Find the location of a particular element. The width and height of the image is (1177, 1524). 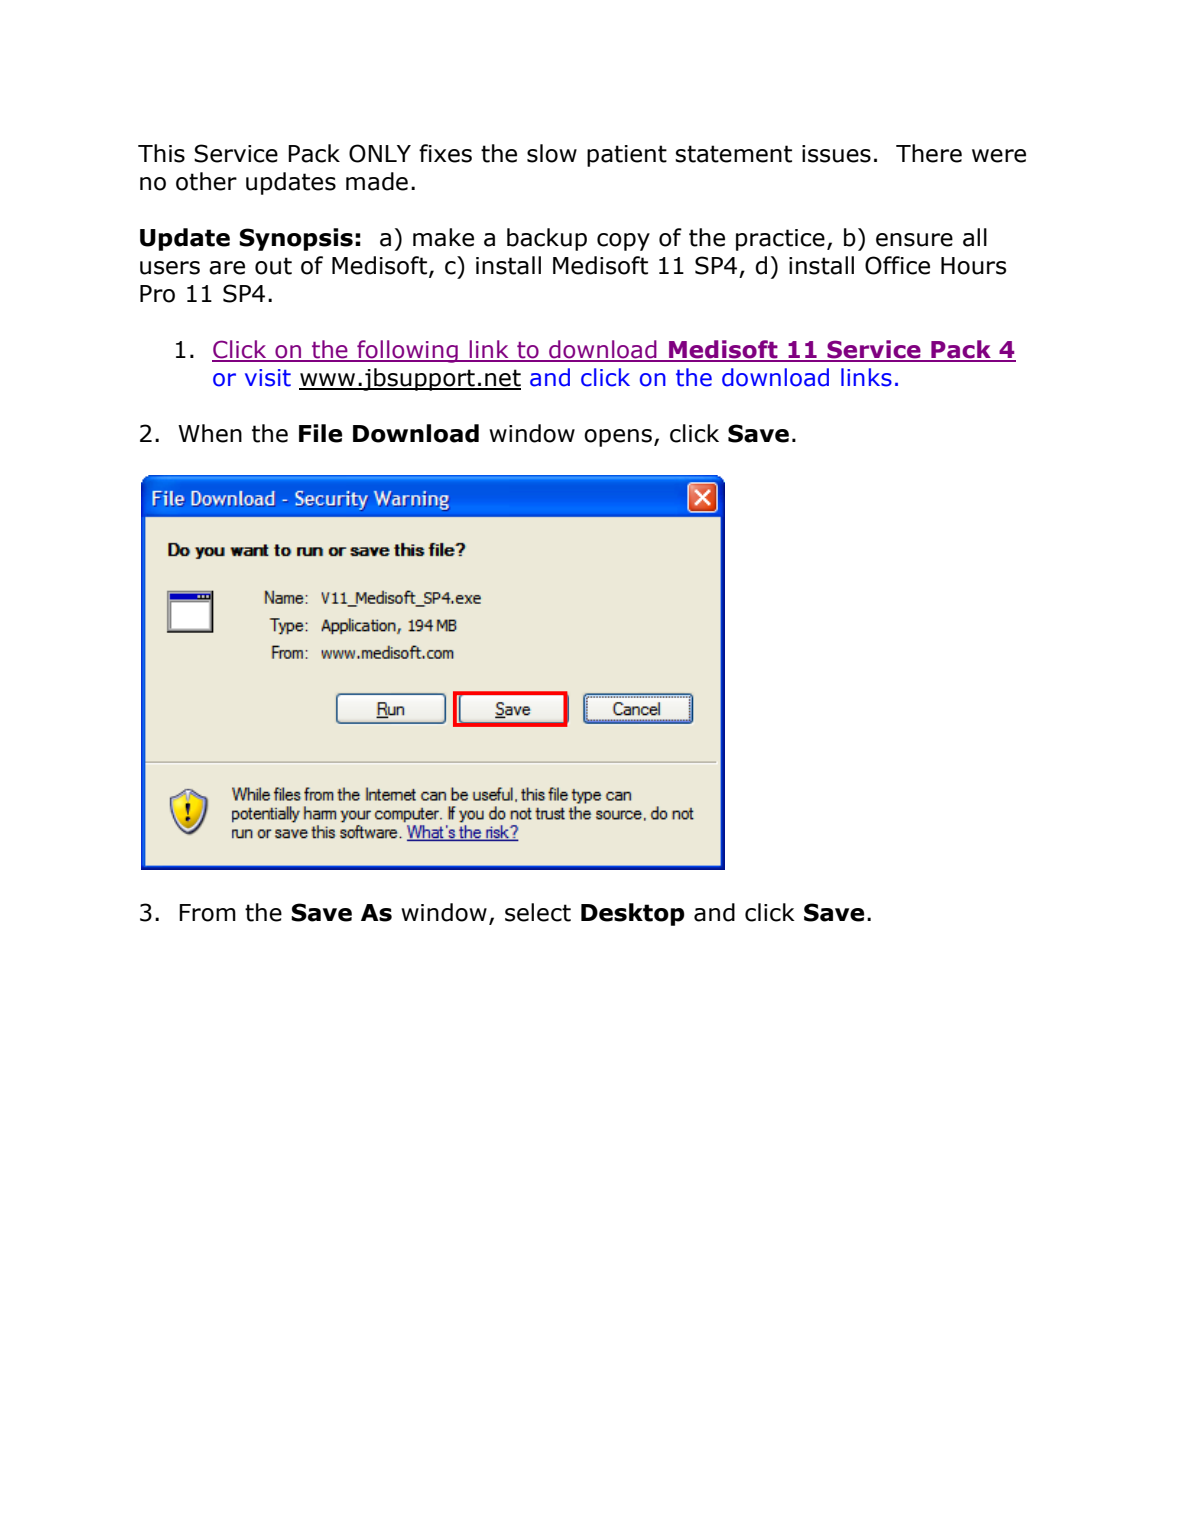

ensure is located at coordinates (914, 240).
